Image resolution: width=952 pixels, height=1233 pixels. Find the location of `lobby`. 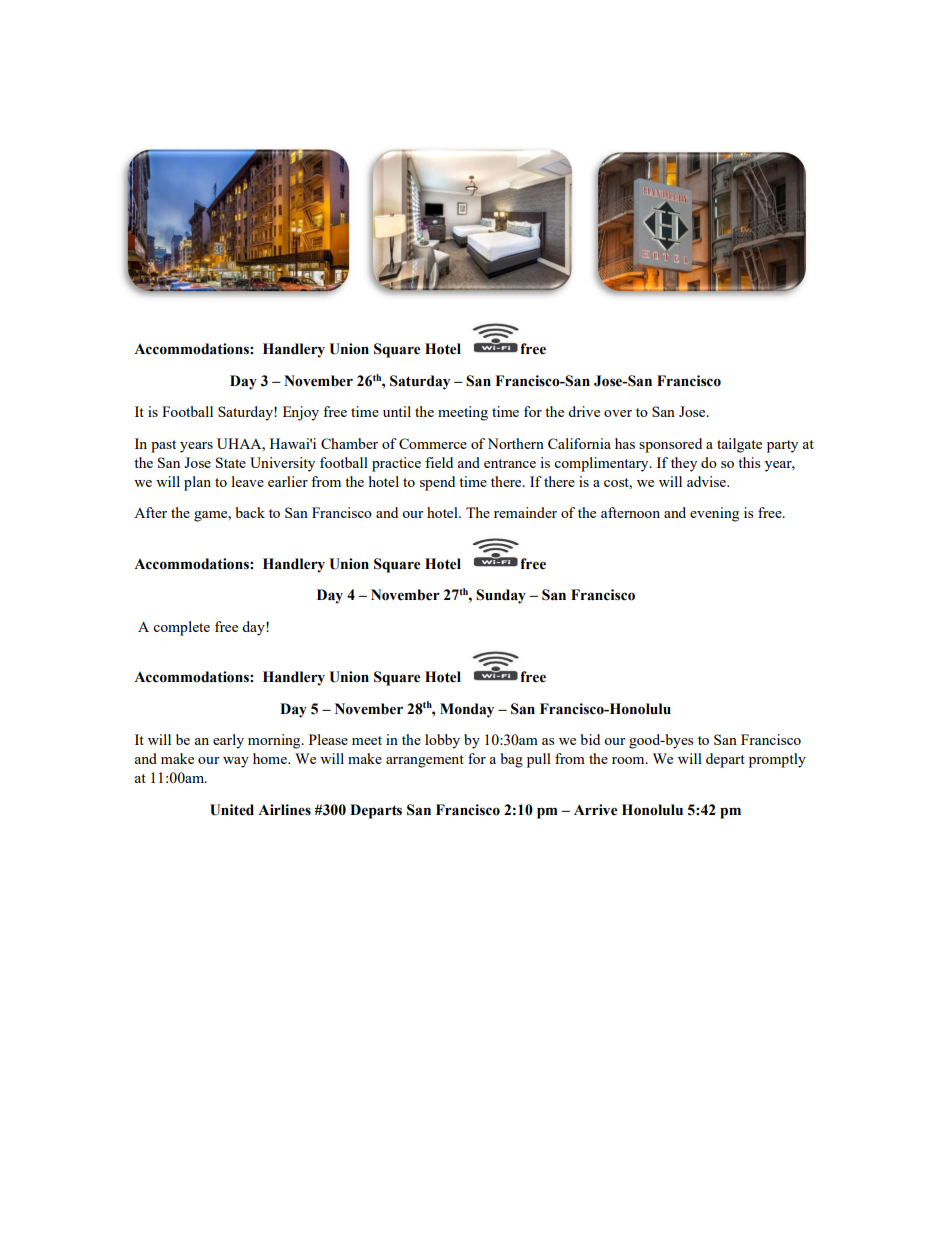

lobby is located at coordinates (442, 741).
